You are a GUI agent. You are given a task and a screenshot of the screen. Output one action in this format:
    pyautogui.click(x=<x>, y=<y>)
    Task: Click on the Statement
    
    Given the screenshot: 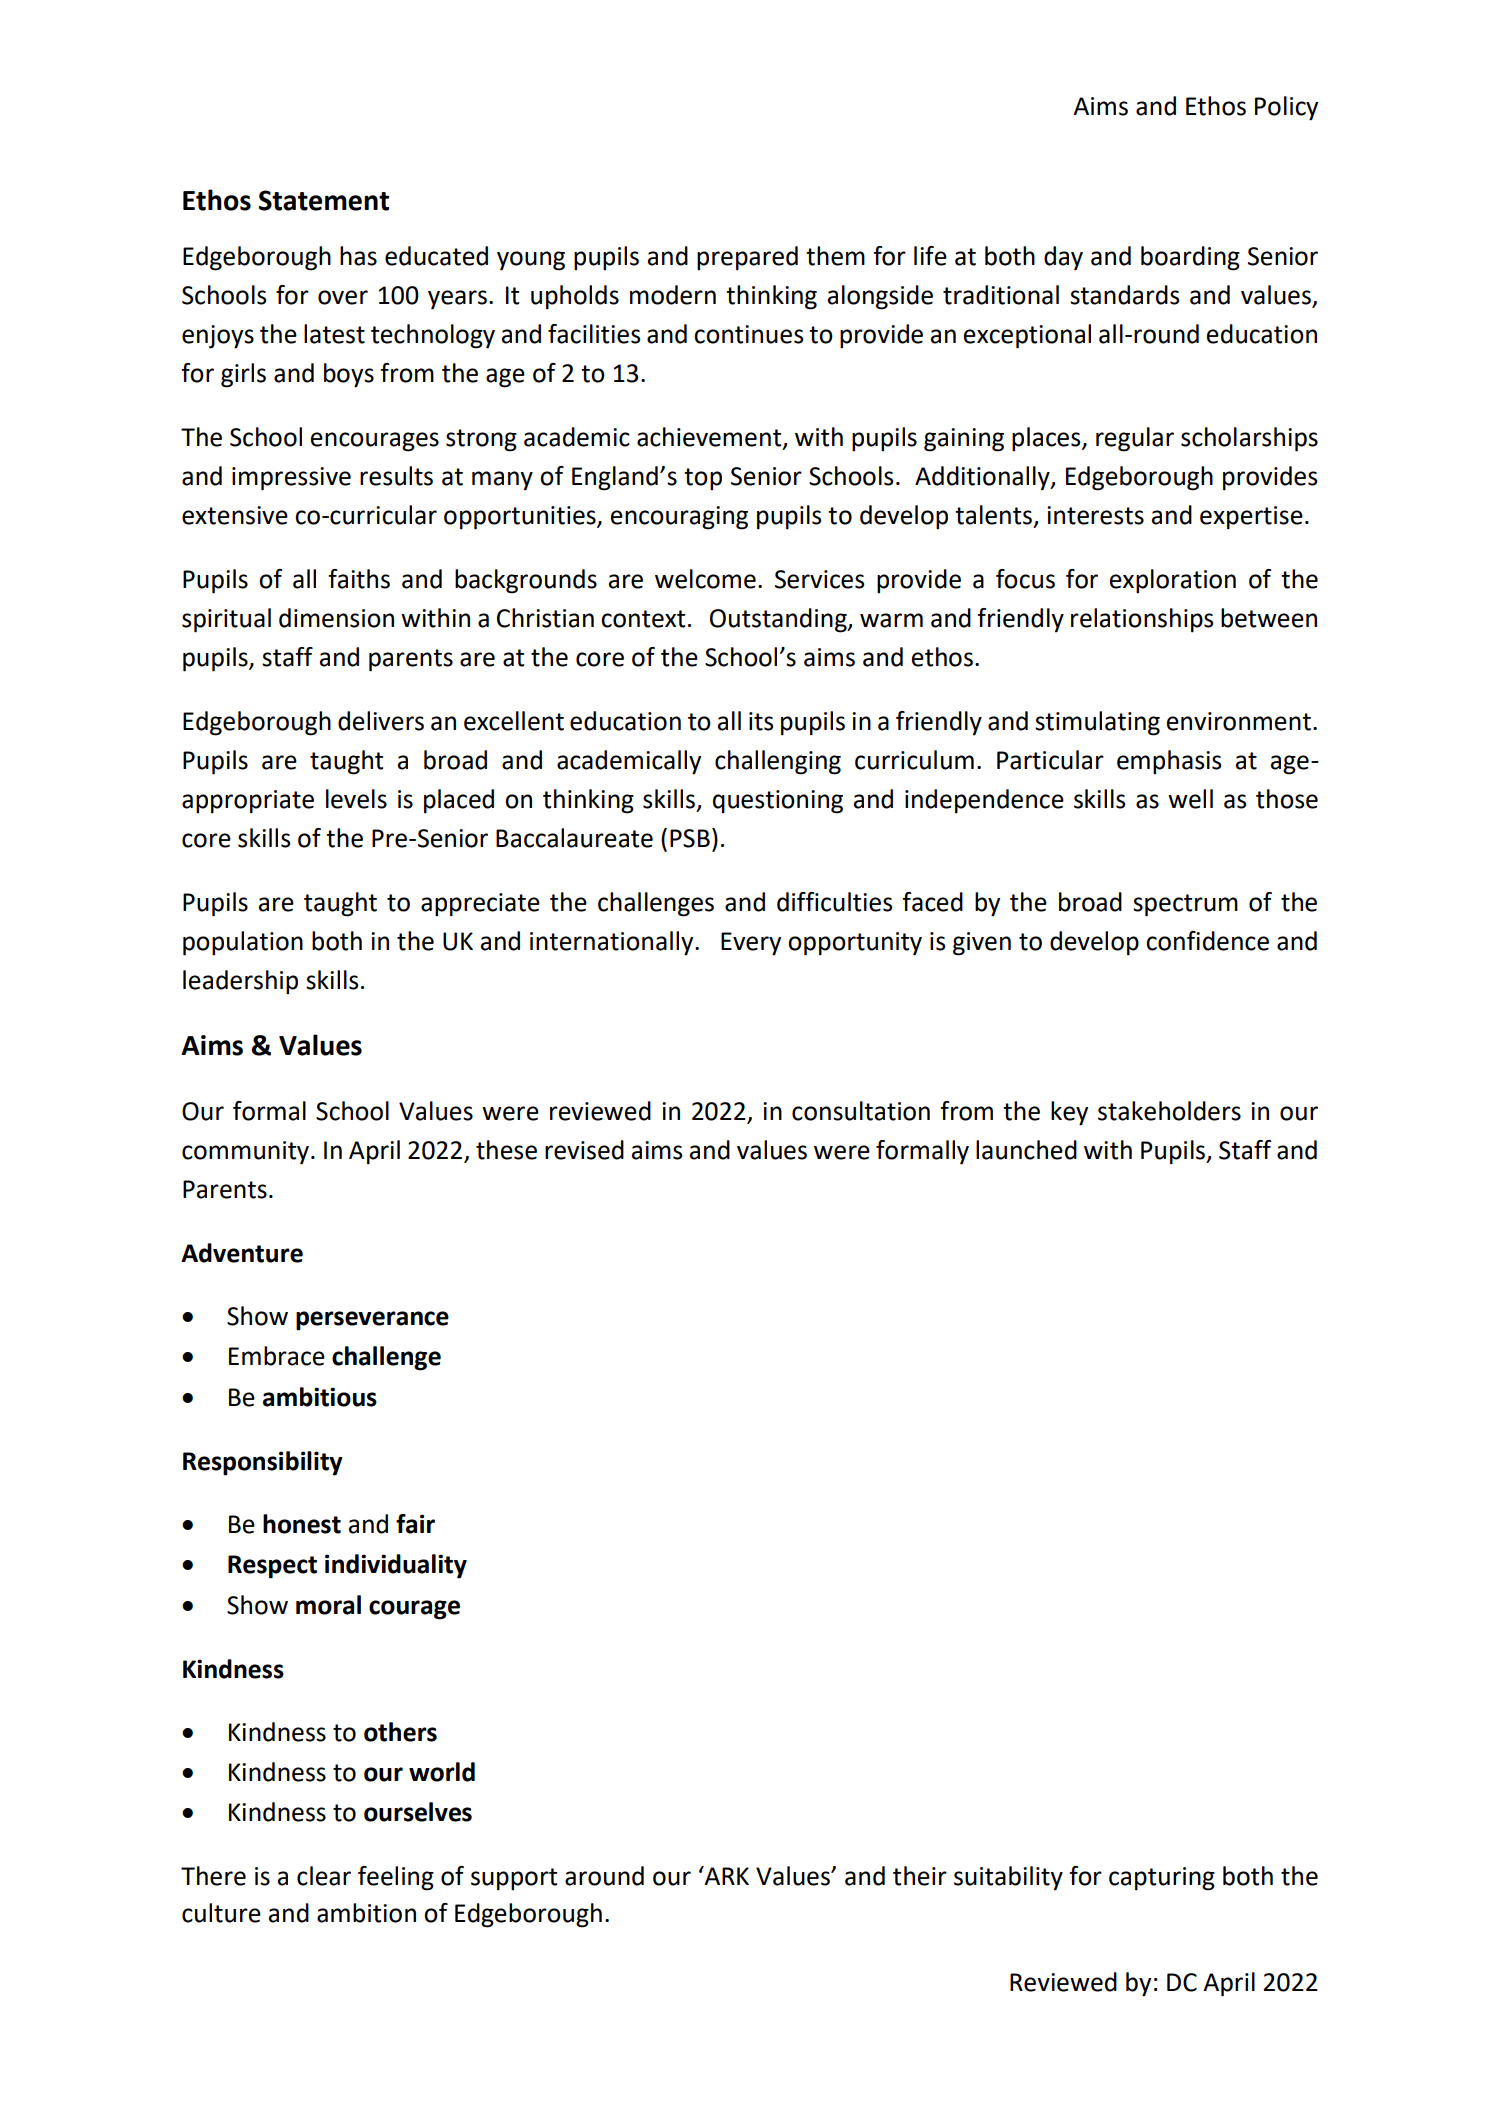 What is the action you would take?
    pyautogui.click(x=324, y=200)
